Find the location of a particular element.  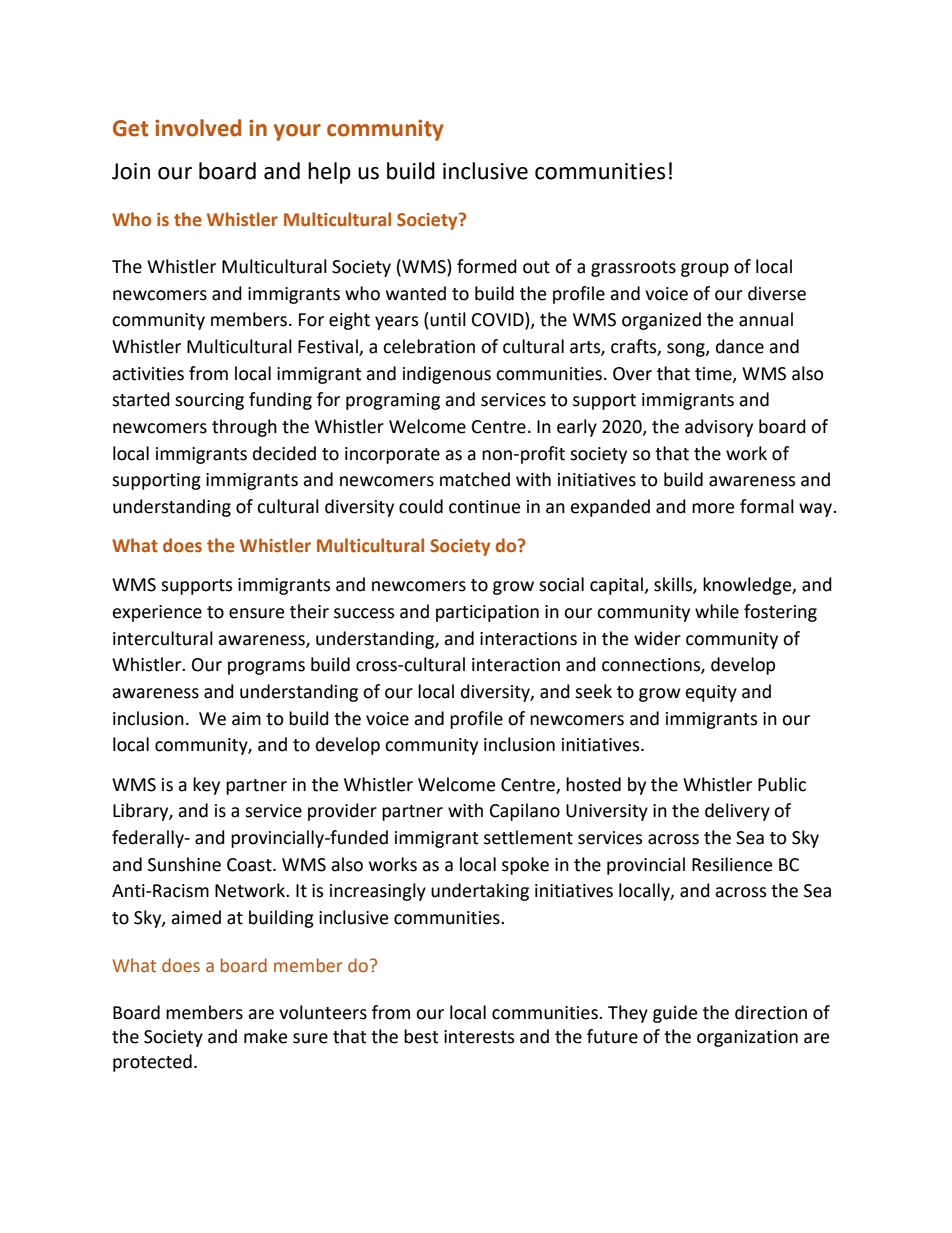

delivery is located at coordinates (737, 812).
